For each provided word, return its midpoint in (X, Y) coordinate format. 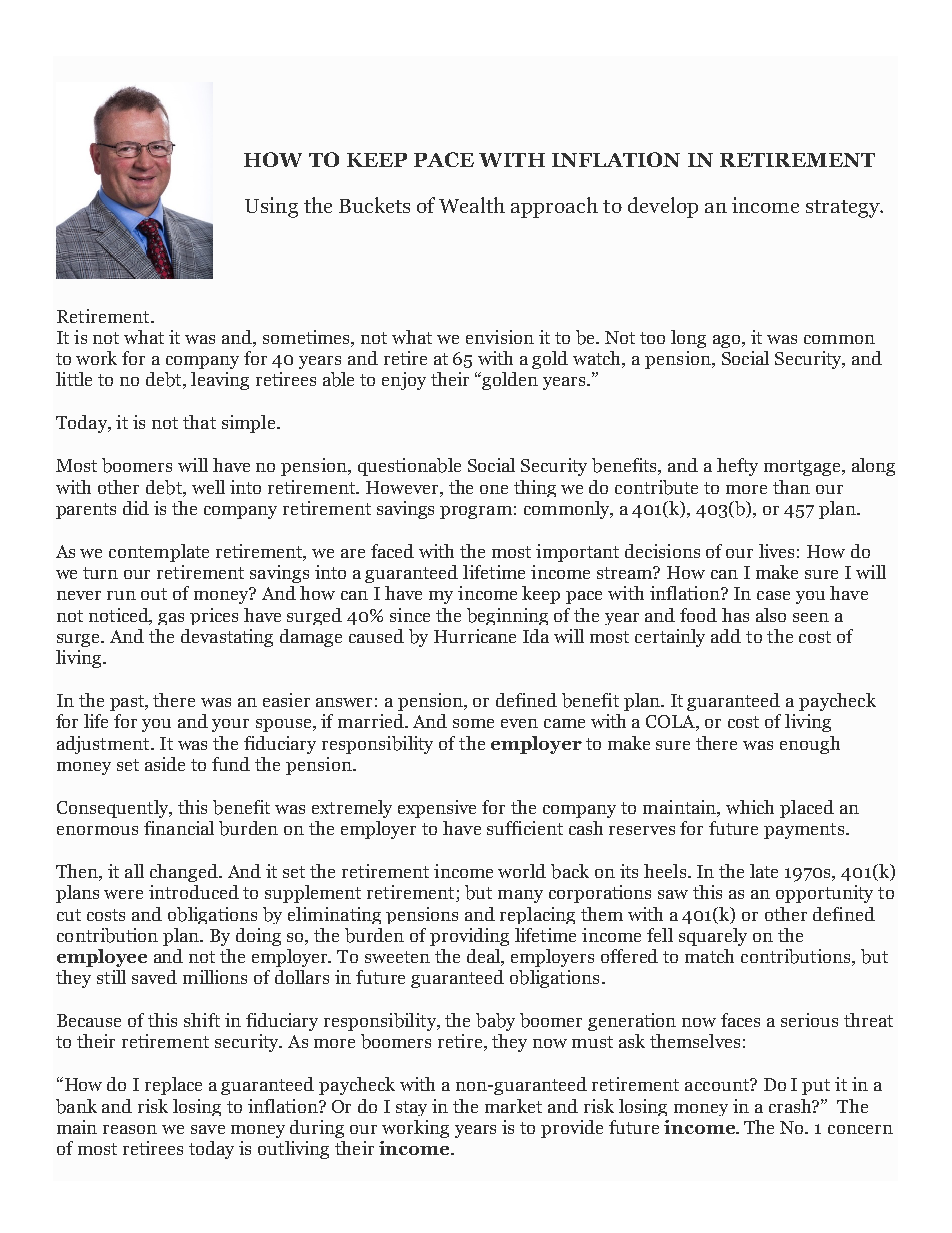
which (750, 807)
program (476, 512)
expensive (437, 809)
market (513, 1106)
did (136, 508)
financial (179, 828)
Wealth (472, 205)
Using (271, 207)
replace (173, 1086)
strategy (844, 209)
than (791, 487)
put (816, 1087)
